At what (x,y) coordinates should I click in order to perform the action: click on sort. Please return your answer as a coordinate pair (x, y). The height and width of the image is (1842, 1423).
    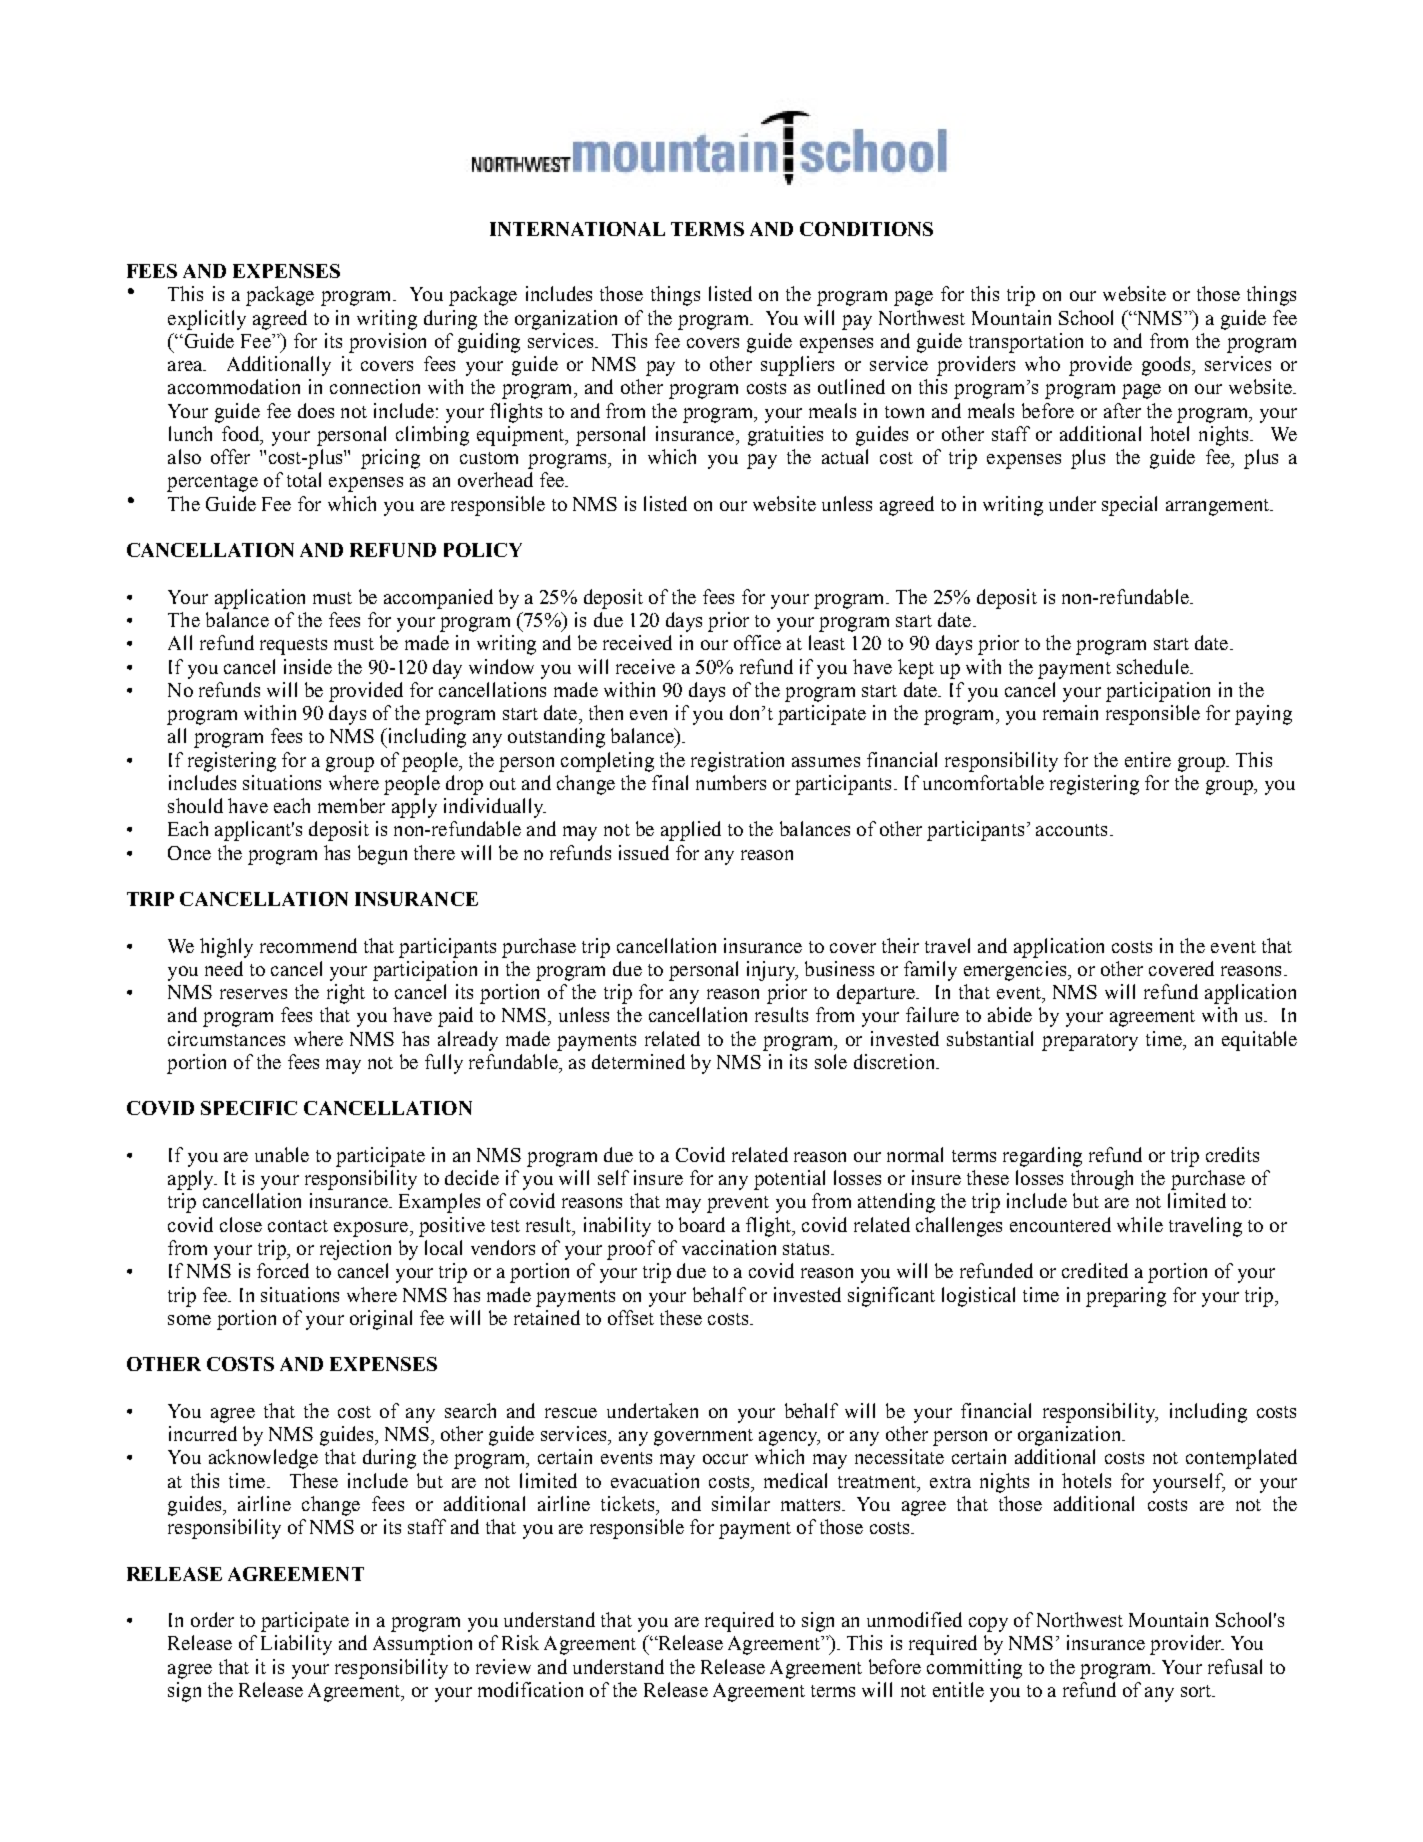
    Looking at the image, I should click on (1197, 1691).
